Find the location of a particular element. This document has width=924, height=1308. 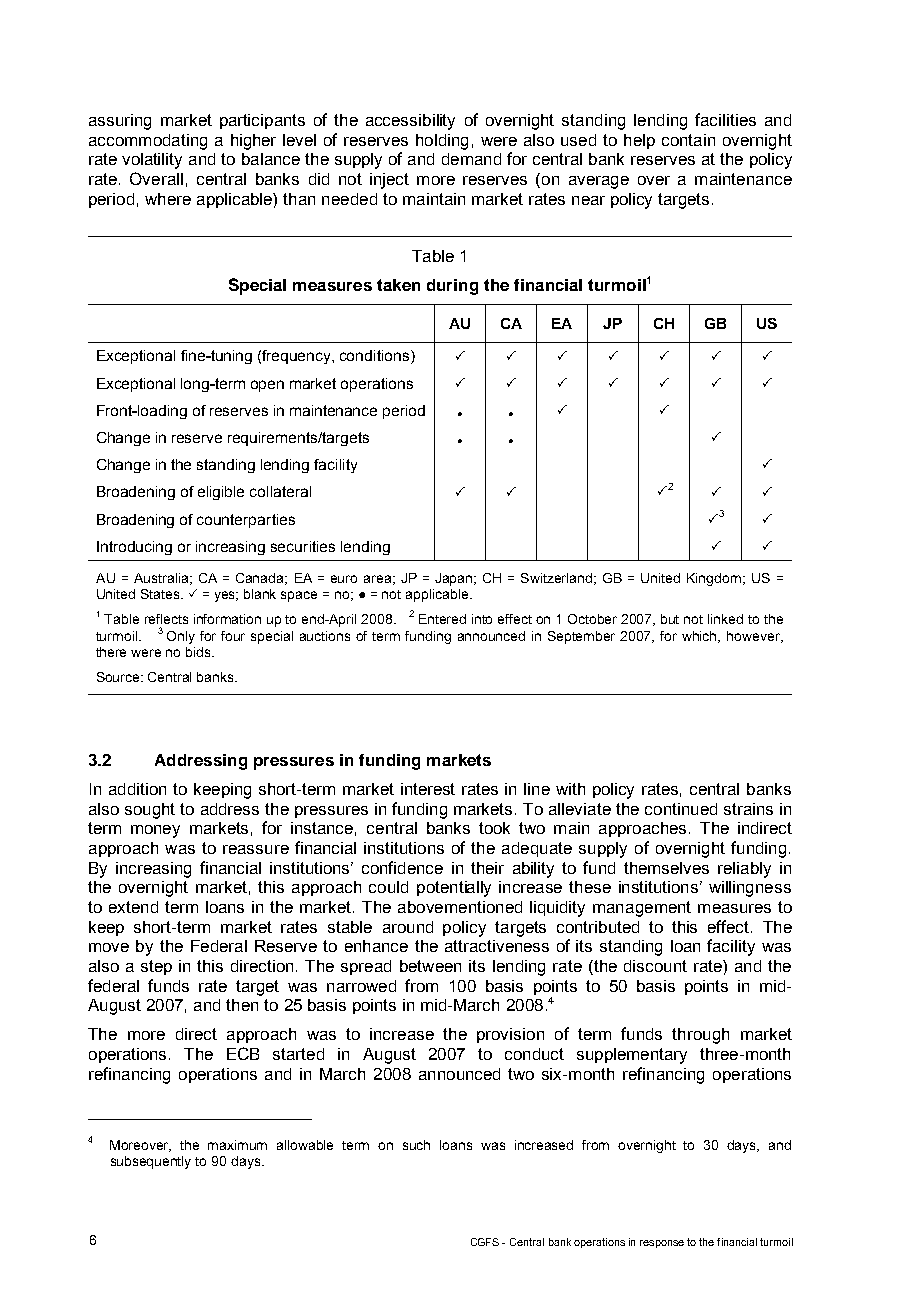

subsequently is located at coordinates (151, 1162).
